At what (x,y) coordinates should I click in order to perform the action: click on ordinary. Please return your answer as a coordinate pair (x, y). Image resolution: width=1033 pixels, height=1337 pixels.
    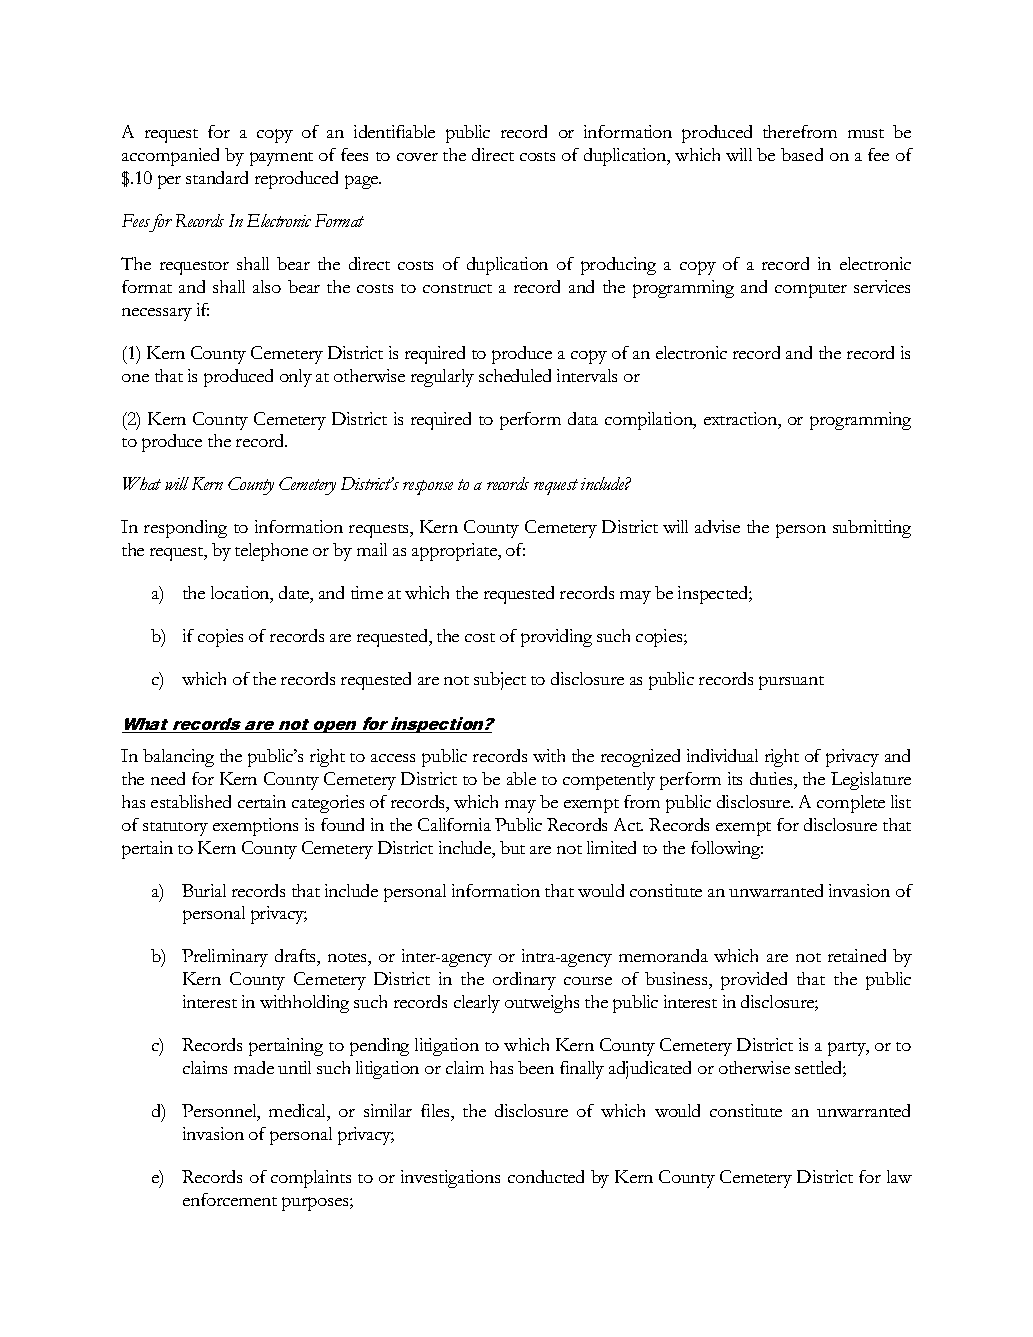
    Looking at the image, I should click on (524, 981).
